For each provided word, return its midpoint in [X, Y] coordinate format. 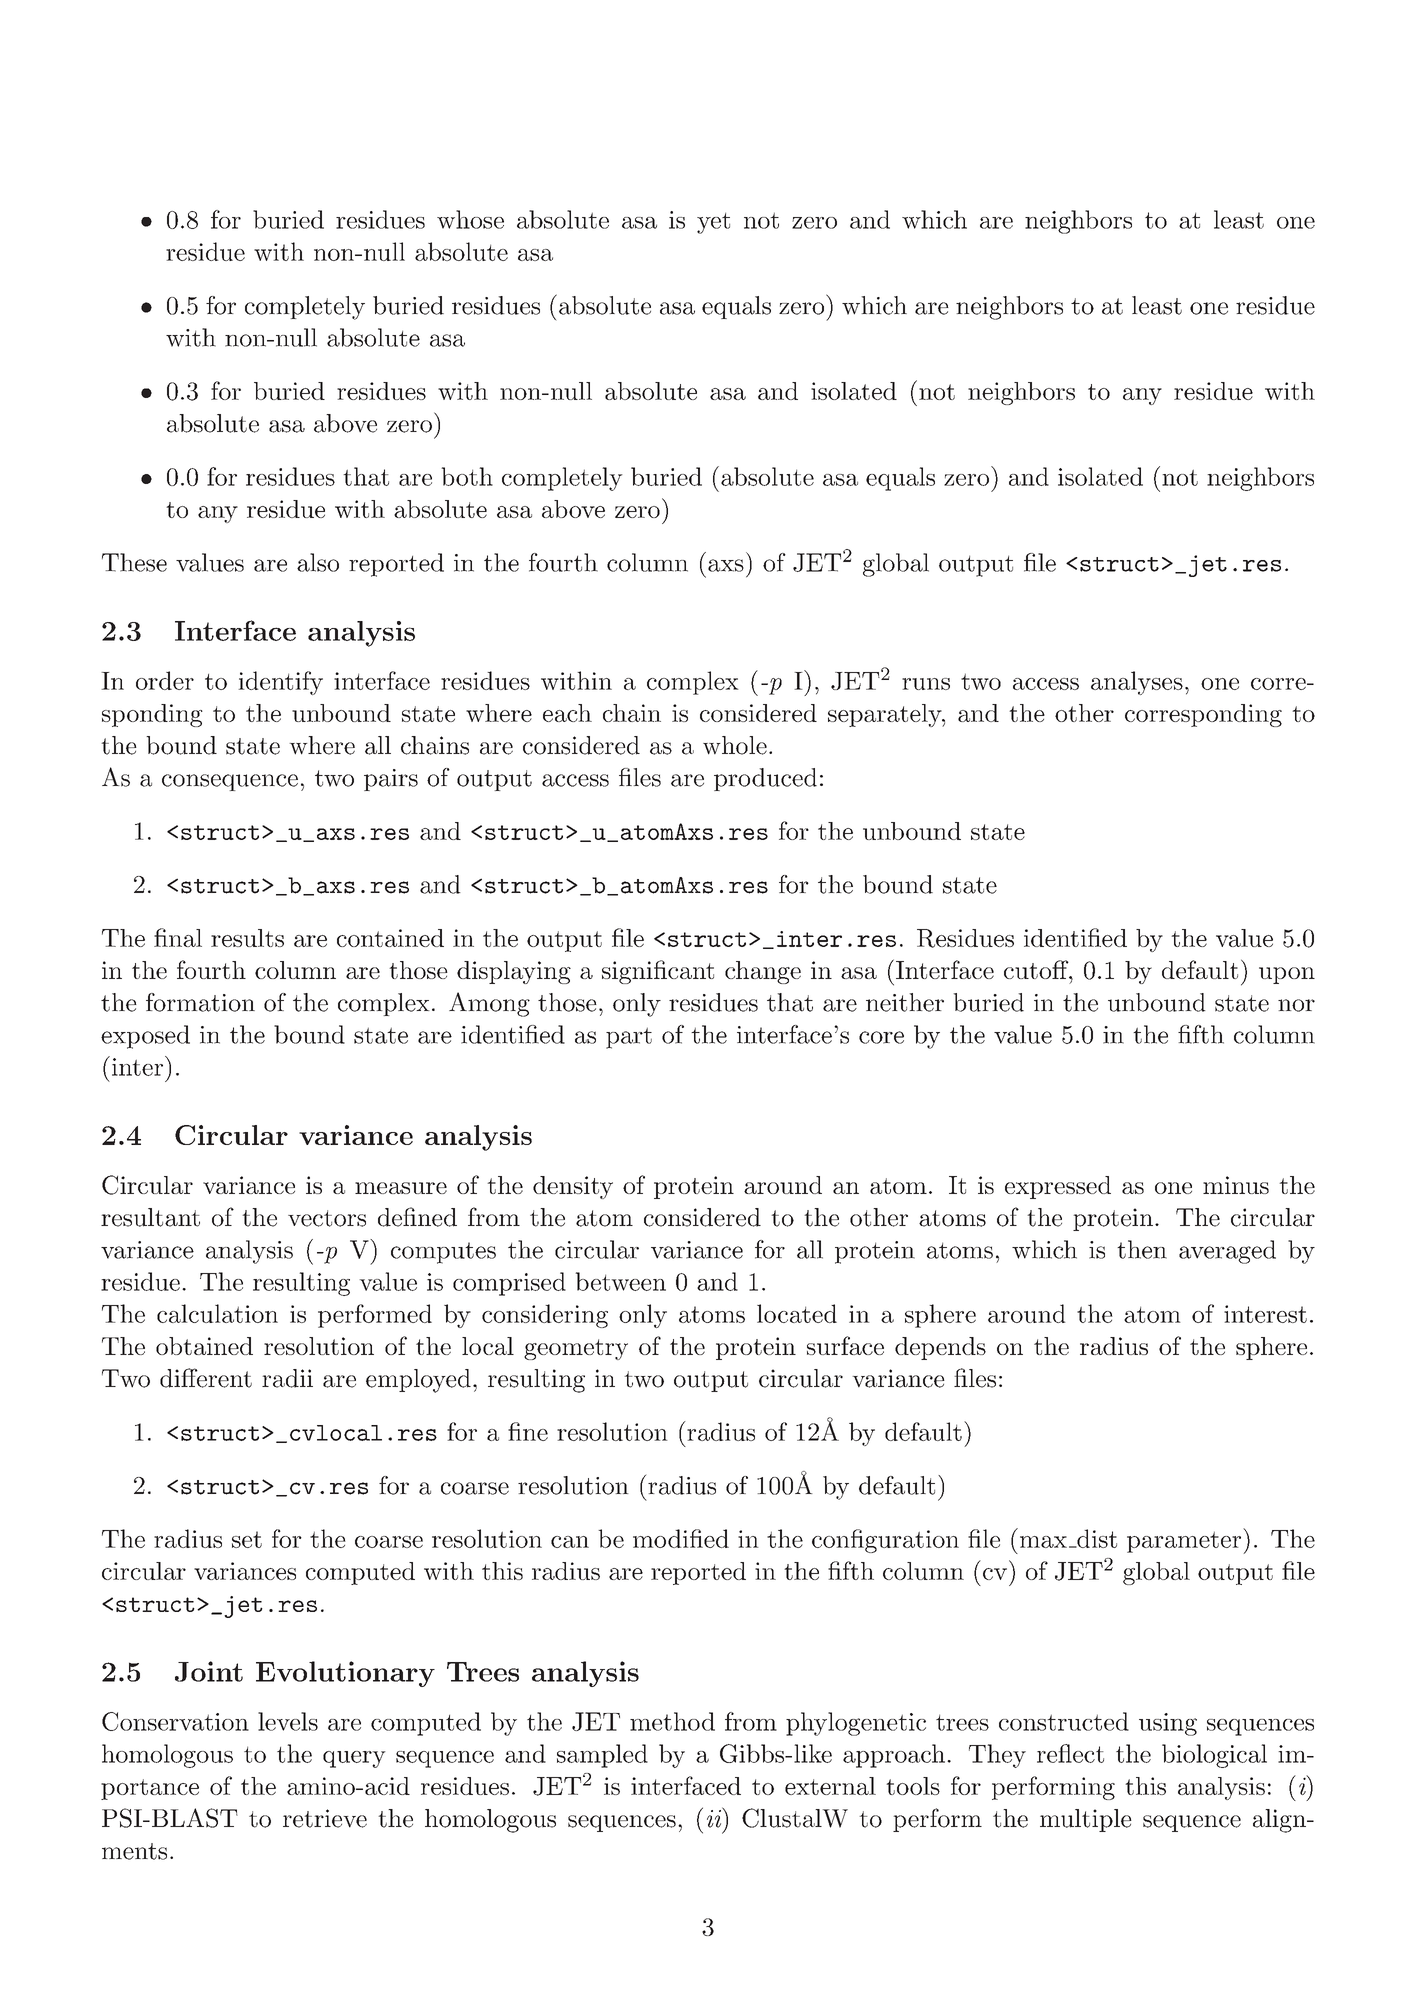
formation [200, 1002]
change [763, 972]
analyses [1137, 683]
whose [470, 219]
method [672, 1721]
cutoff [1037, 969]
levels [288, 1721]
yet [713, 223]
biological [1214, 1756]
